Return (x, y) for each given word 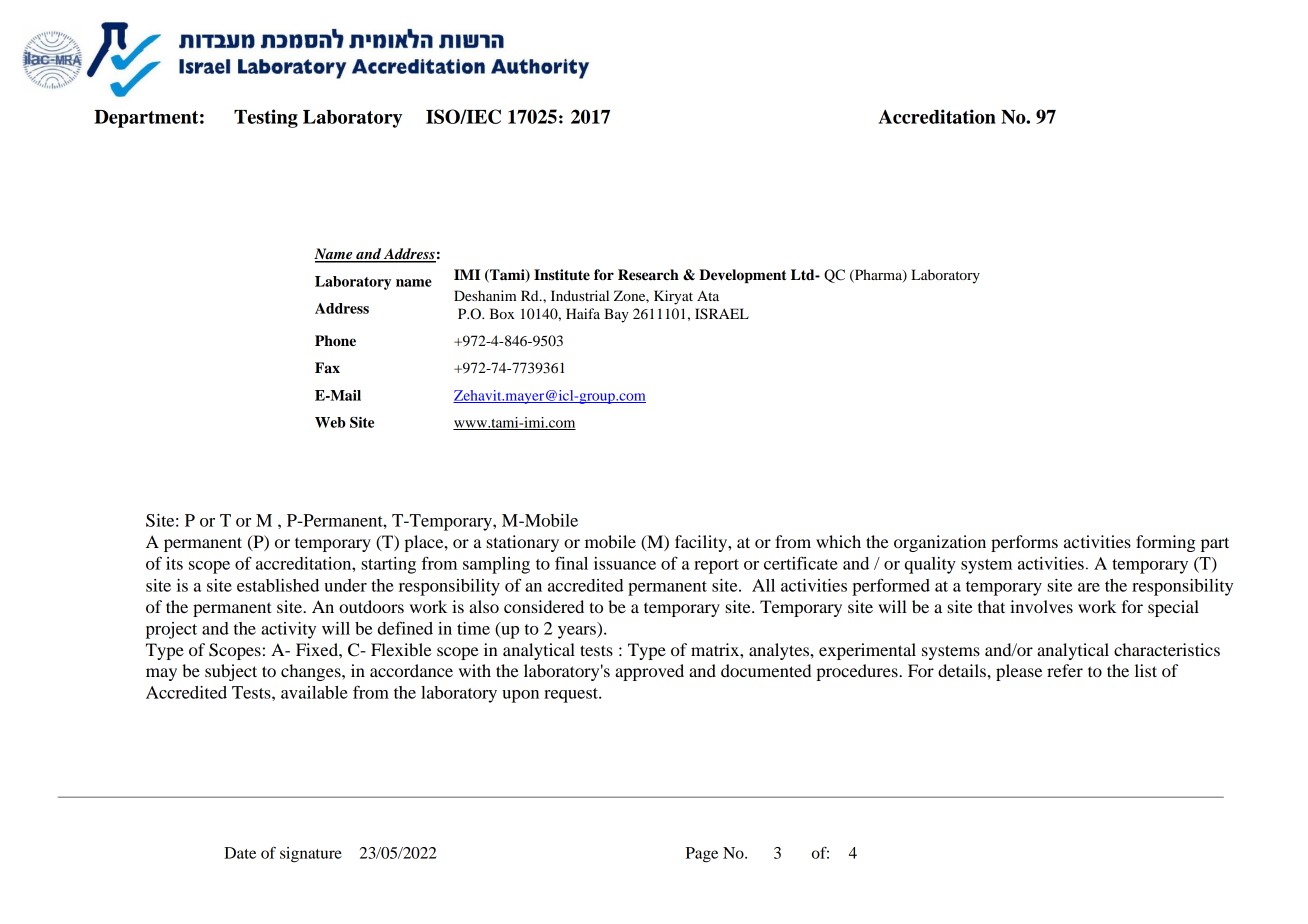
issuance (625, 563)
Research (648, 275)
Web (330, 422)
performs (1024, 543)
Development (743, 276)
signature (311, 855)
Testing (266, 118)
